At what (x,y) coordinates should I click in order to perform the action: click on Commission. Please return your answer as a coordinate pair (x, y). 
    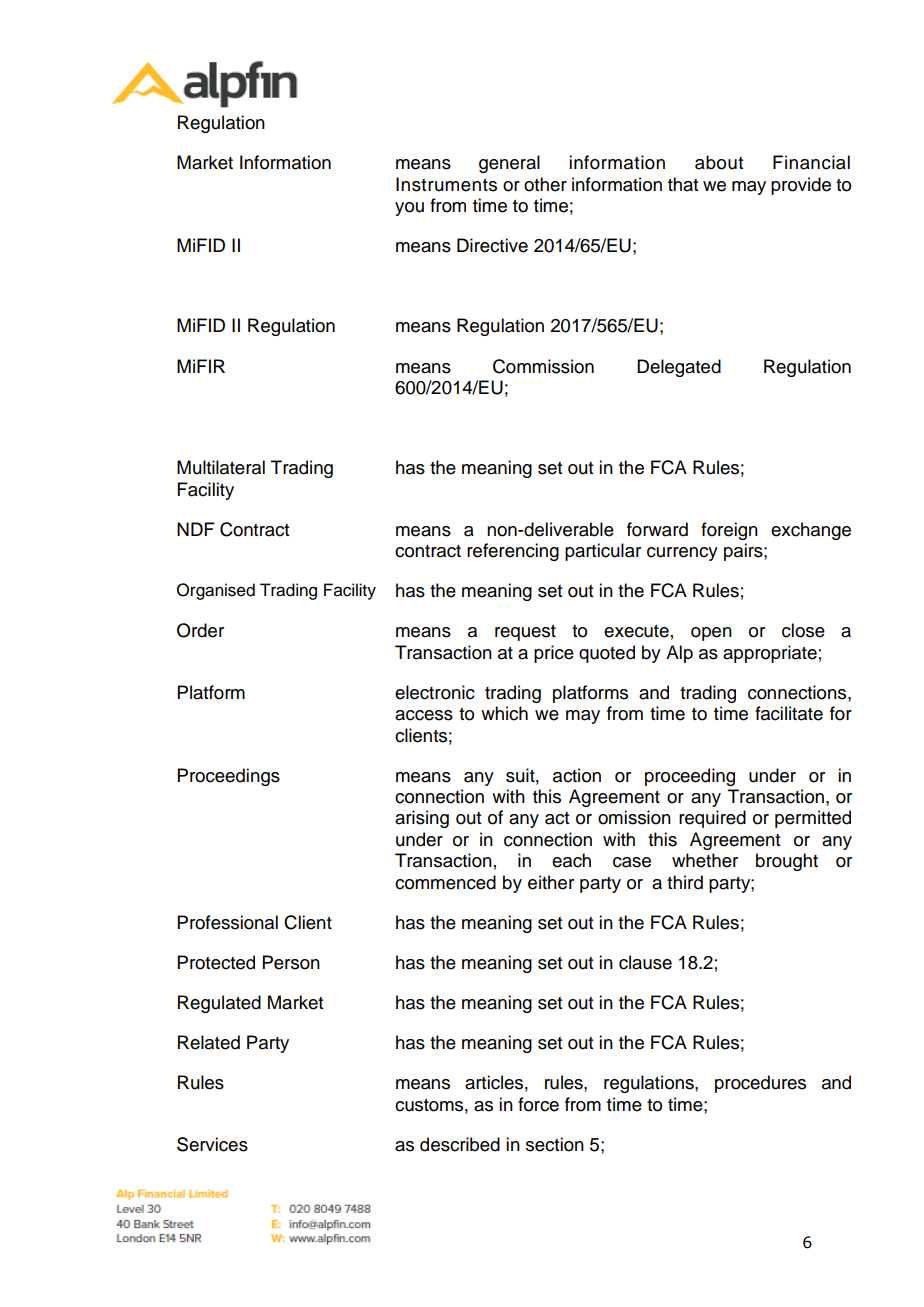
    Looking at the image, I should click on (543, 366).
